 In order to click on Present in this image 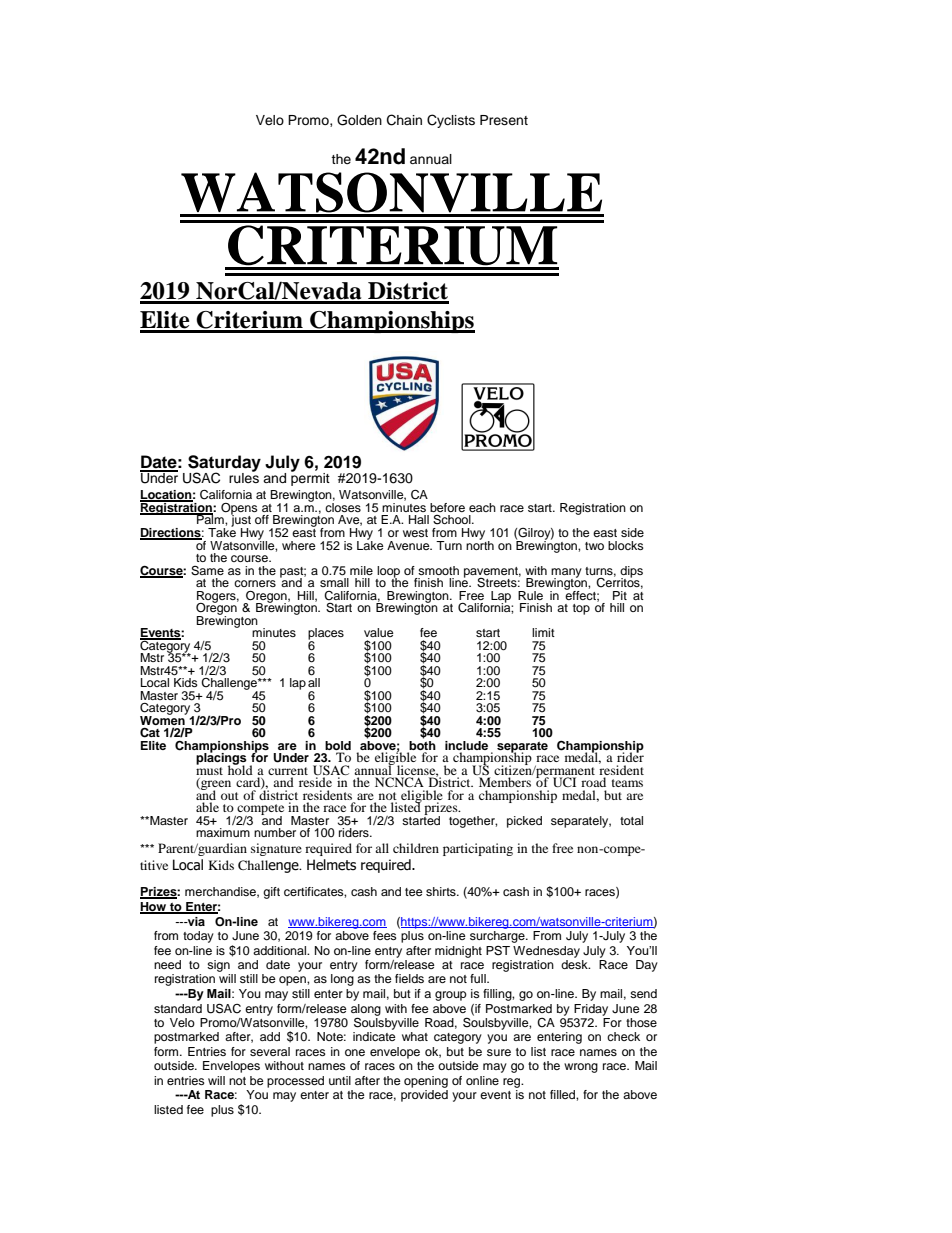, I will do `click(504, 120)`.
